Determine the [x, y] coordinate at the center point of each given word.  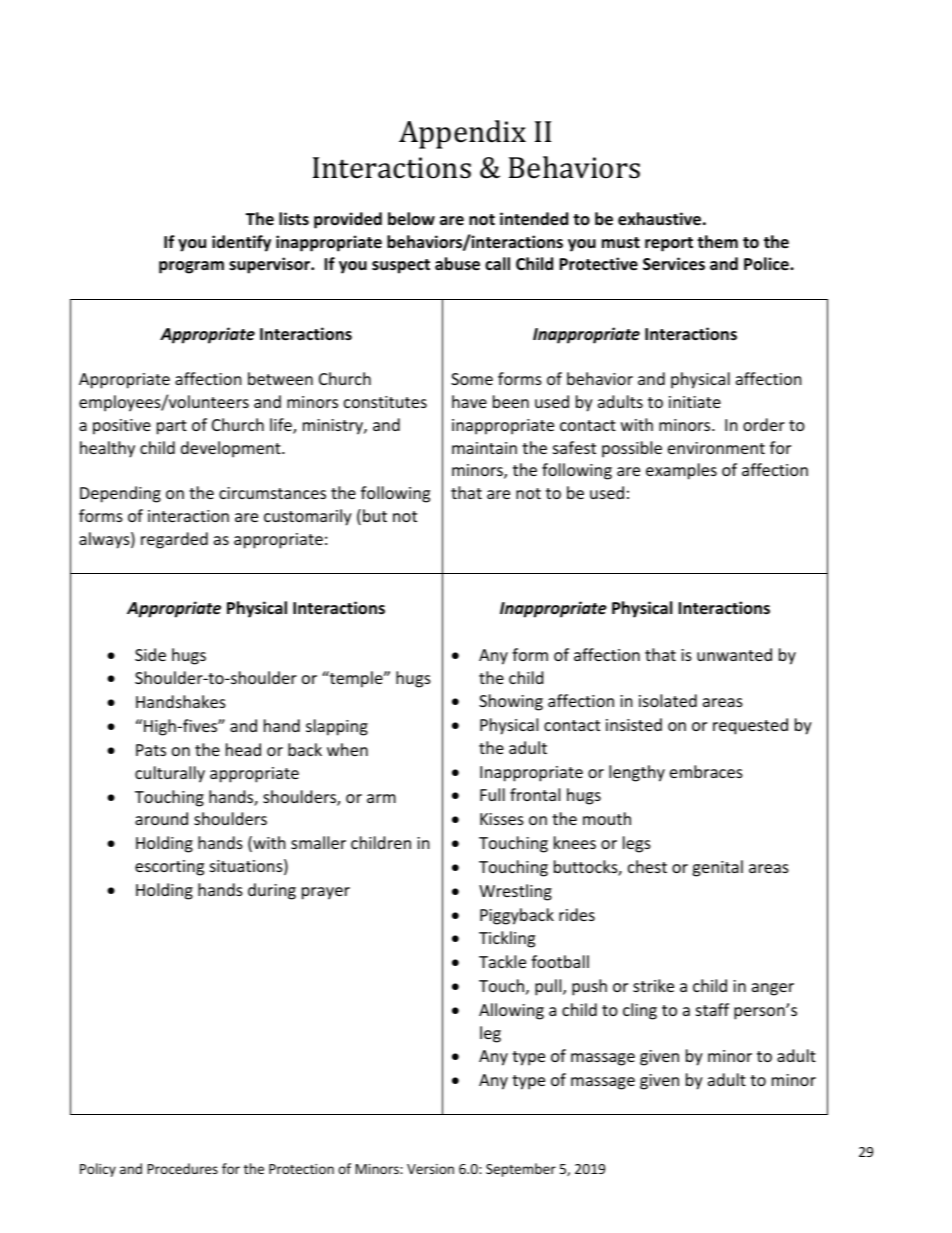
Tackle [502, 961]
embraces [706, 771]
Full [492, 794]
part [172, 427]
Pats [151, 750]
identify [241, 243]
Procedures [183, 1168]
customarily [308, 517]
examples [681, 471]
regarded [174, 540]
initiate [695, 402]
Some [472, 379]
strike [653, 985]
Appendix [462, 134]
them [717, 241]
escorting [169, 868]
